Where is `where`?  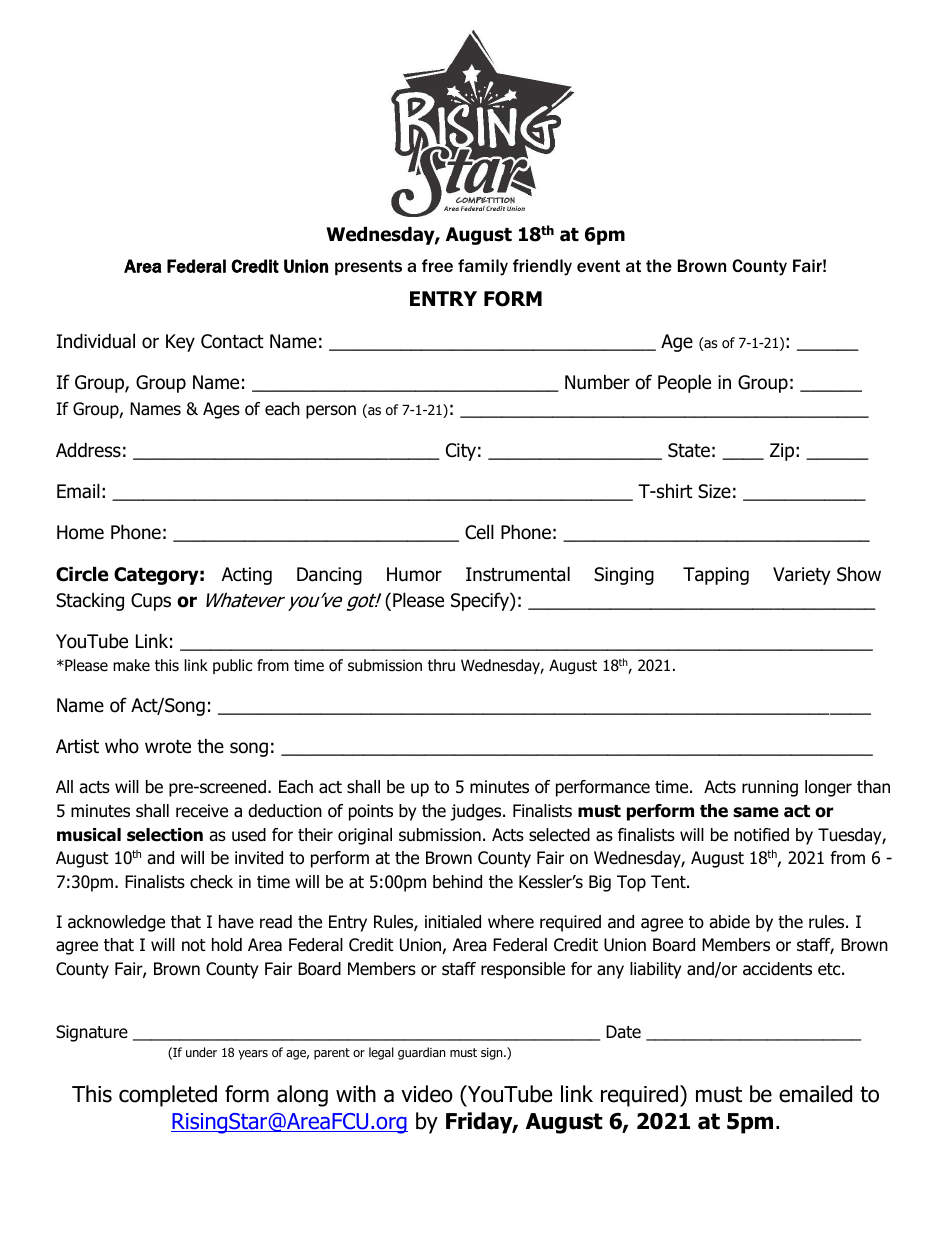
where is located at coordinates (511, 922).
